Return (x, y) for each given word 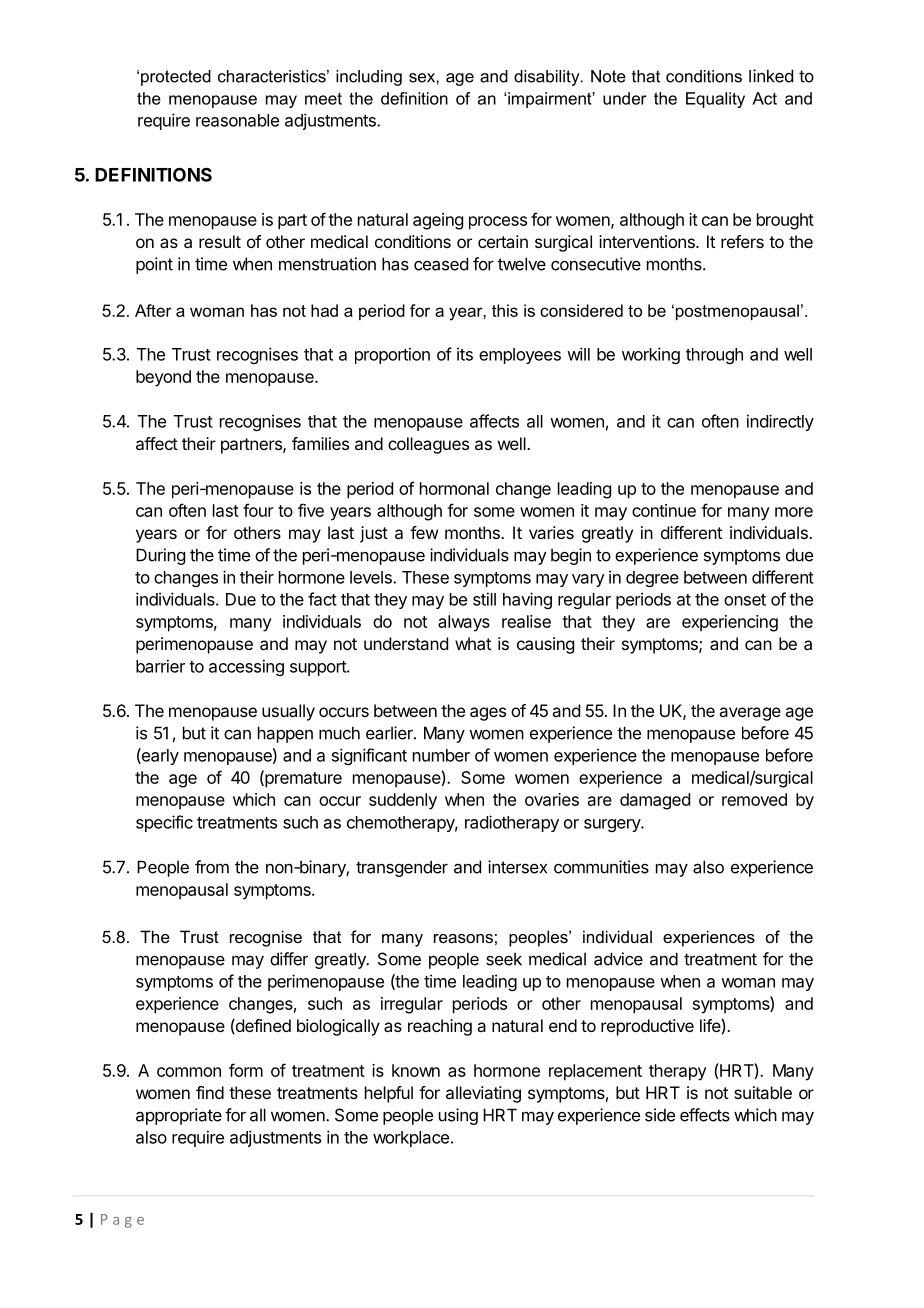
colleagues (428, 445)
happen (285, 734)
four (258, 510)
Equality (715, 100)
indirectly (780, 422)
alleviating (483, 1094)
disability (548, 78)
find (210, 1092)
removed (754, 799)
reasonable (237, 120)
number (441, 755)
